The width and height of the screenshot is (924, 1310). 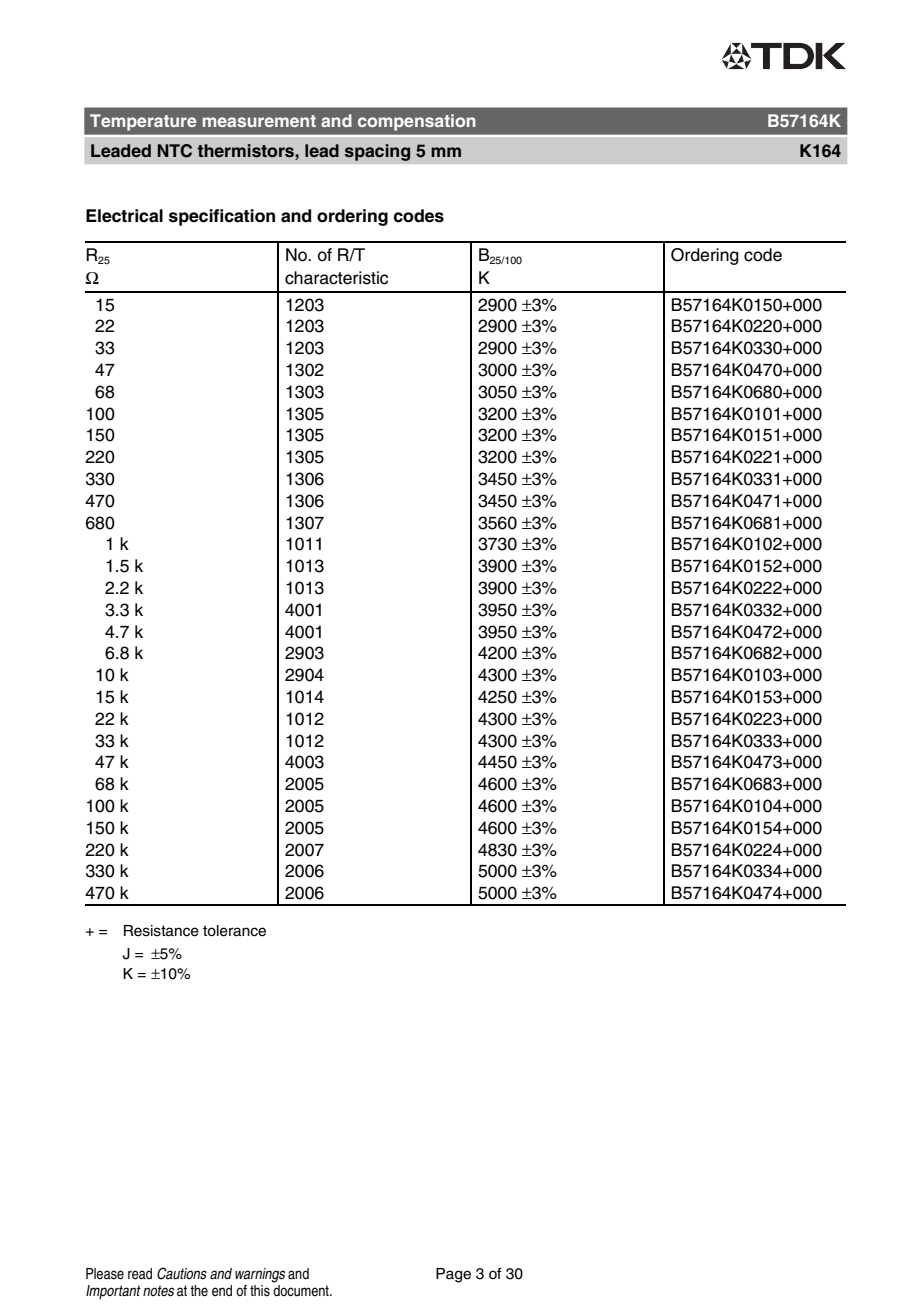 I want to click on characteristic, so click(x=336, y=278).
